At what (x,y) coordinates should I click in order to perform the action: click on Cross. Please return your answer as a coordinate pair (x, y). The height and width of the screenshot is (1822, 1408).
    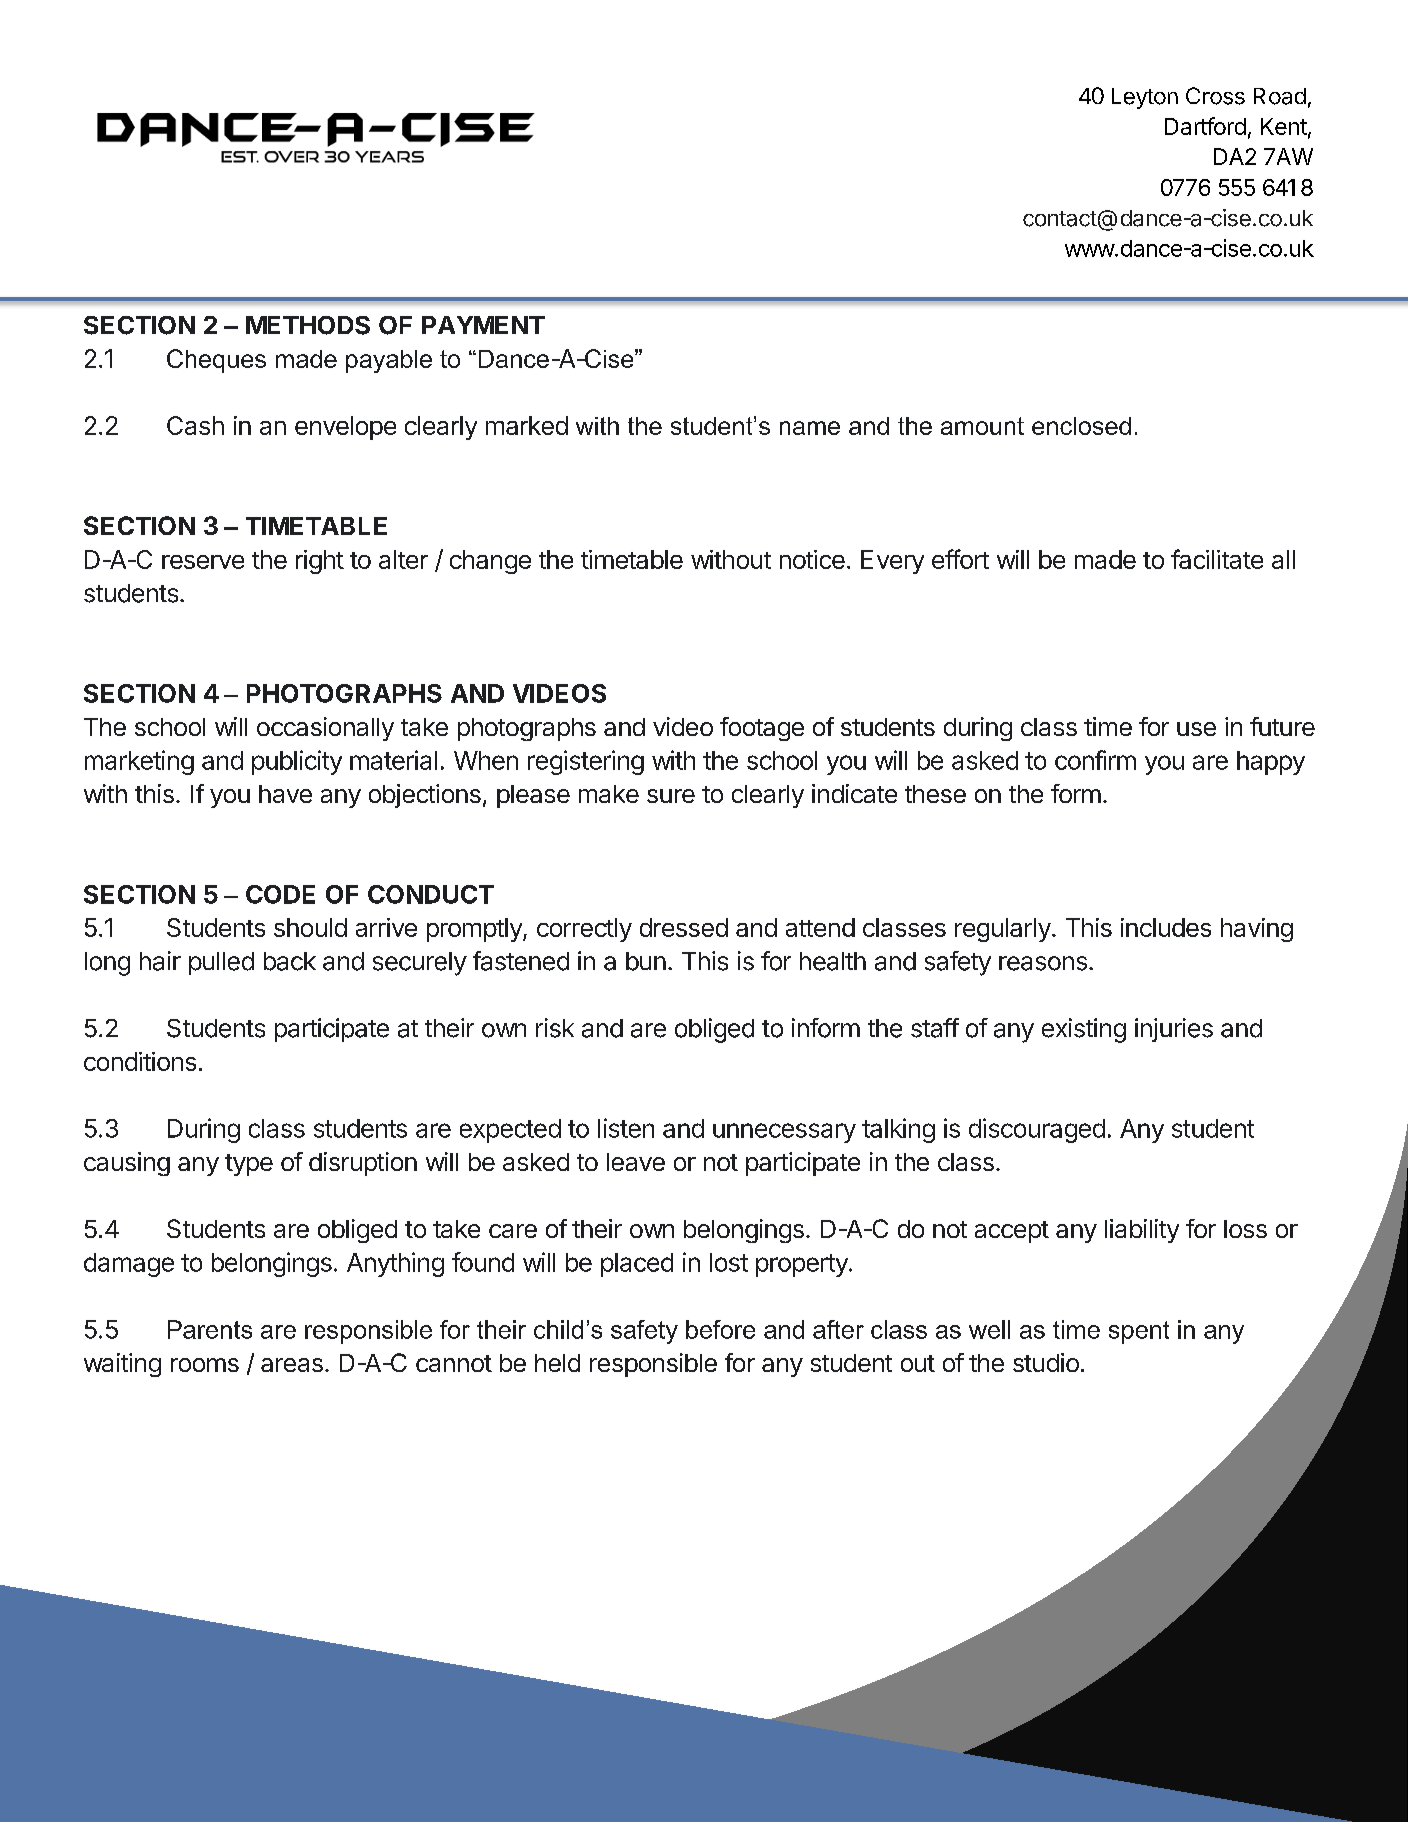
    Looking at the image, I should click on (1215, 96).
